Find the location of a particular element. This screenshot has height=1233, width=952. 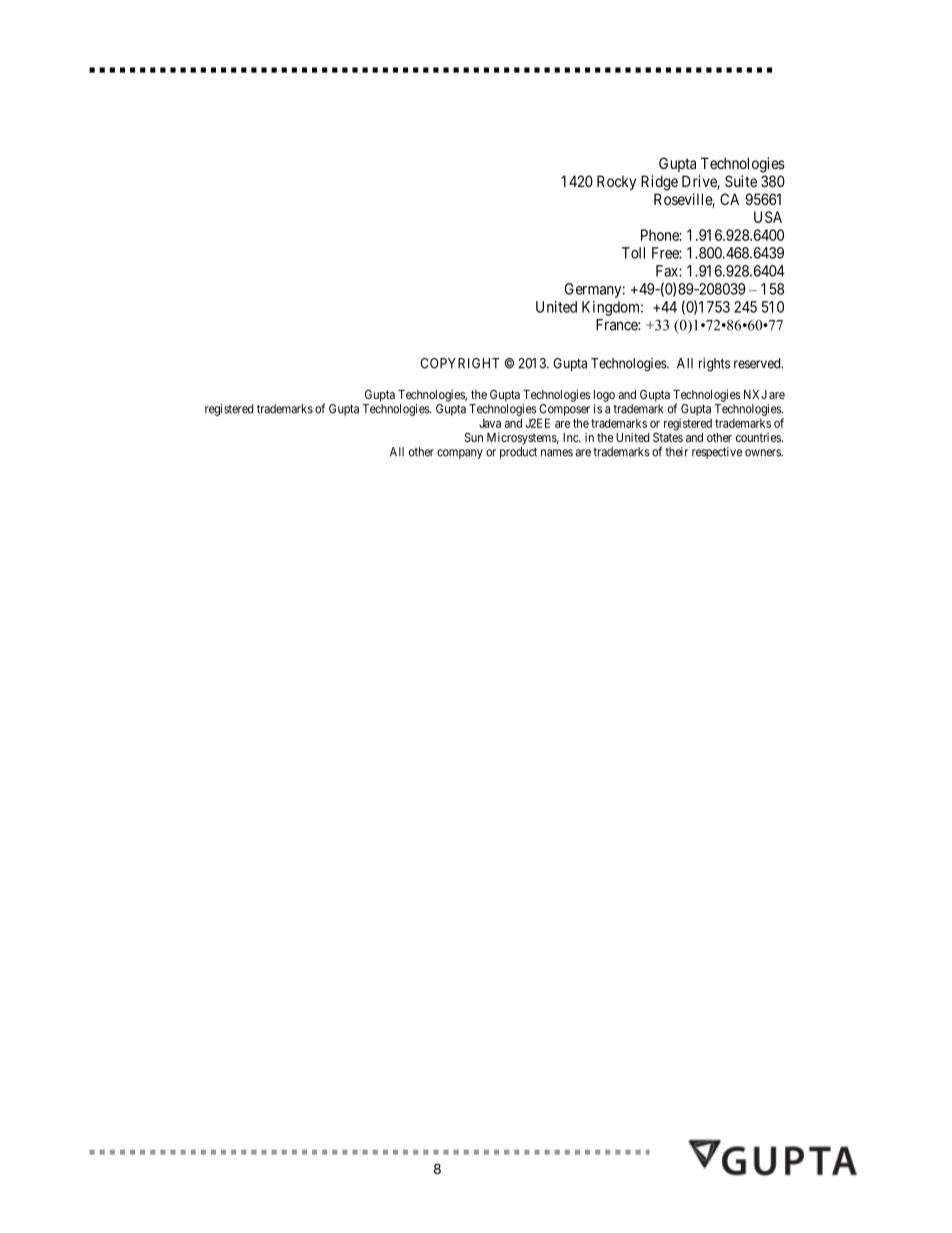

Rocky is located at coordinates (616, 182).
